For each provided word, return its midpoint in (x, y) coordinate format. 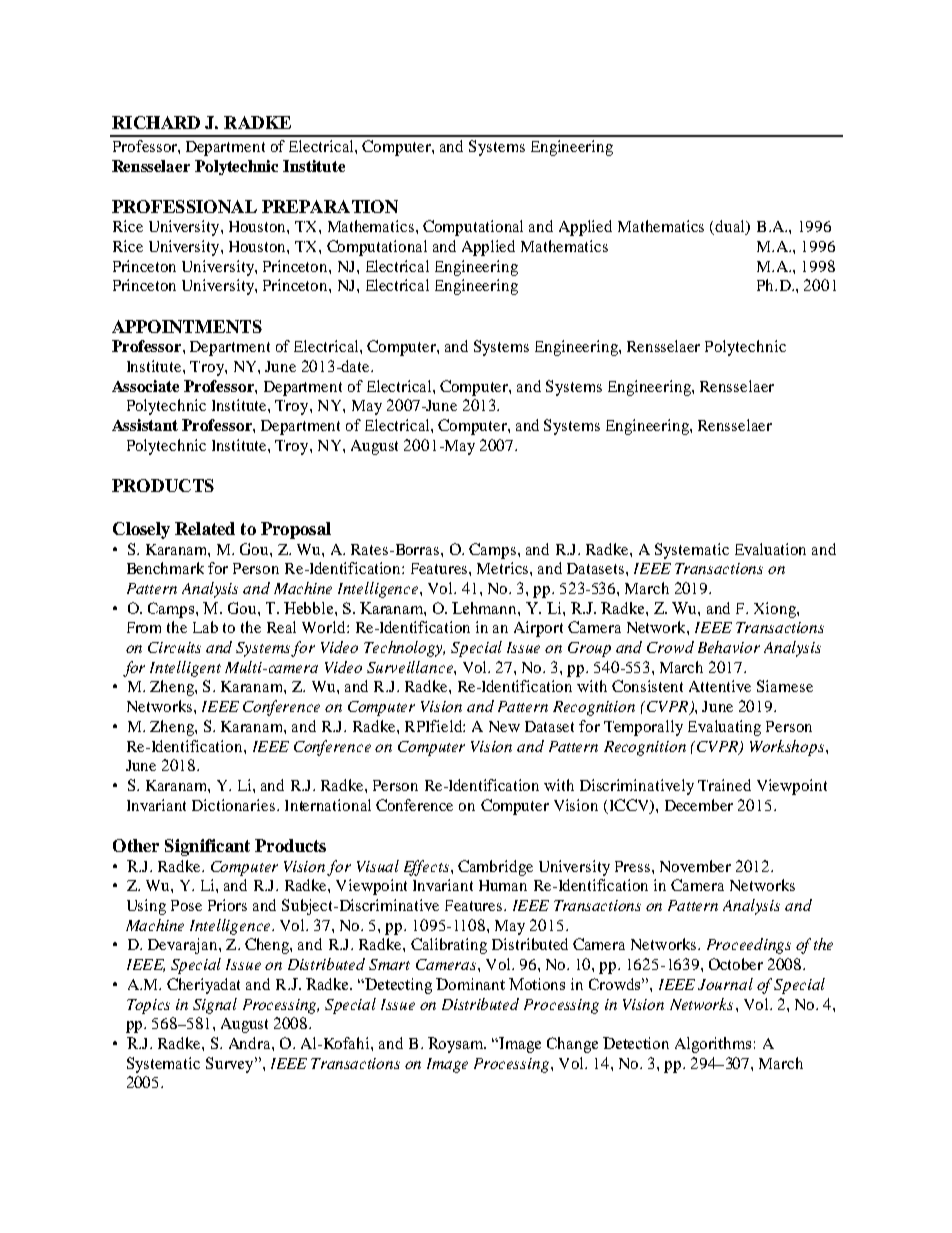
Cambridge (495, 868)
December (699, 805)
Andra (251, 1043)
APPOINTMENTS (187, 326)
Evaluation (770, 549)
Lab (205, 627)
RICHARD (156, 122)
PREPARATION (330, 206)
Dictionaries (235, 805)
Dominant (470, 984)
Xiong (776, 610)
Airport (538, 629)
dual (731, 227)
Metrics (504, 568)
